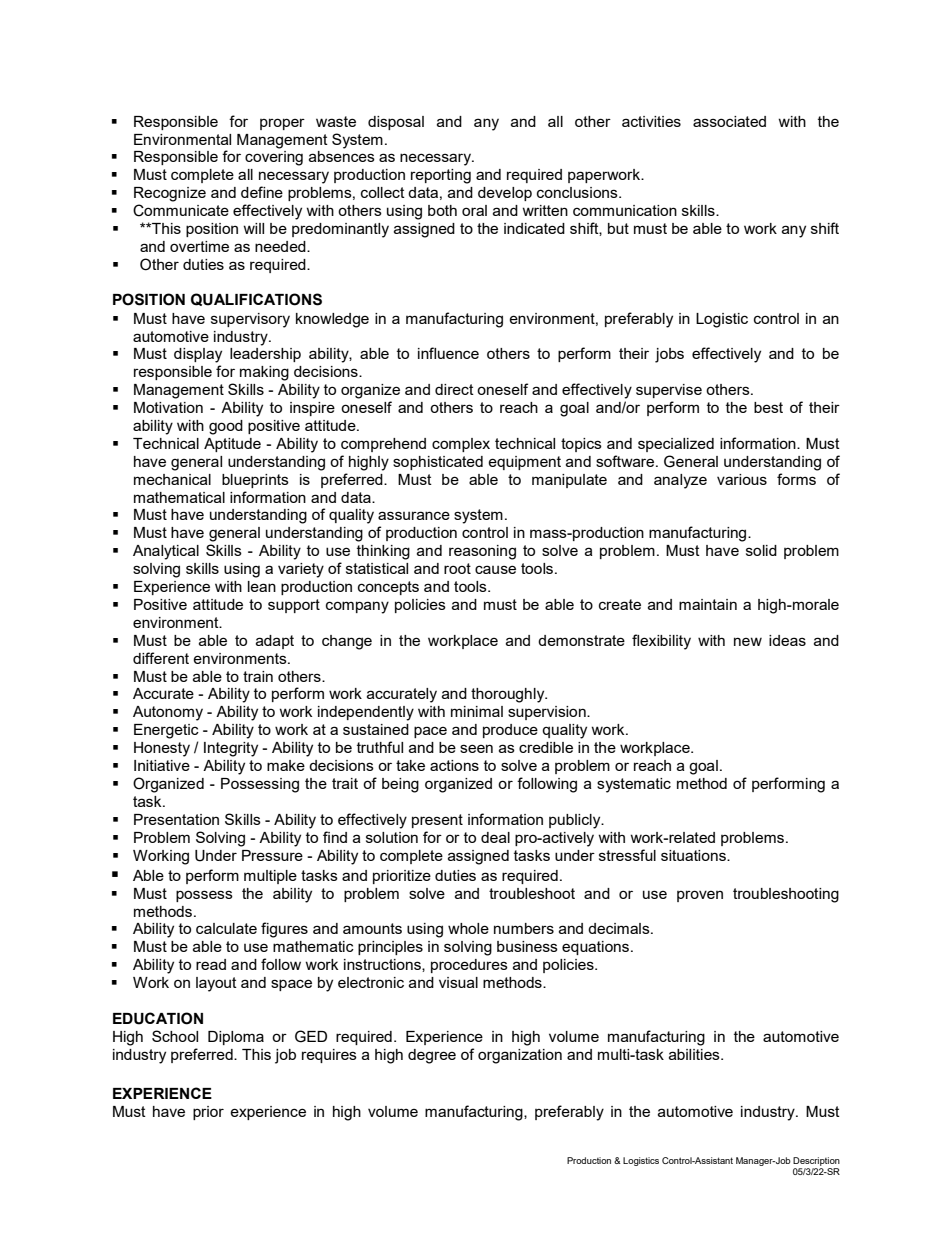 Image resolution: width=952 pixels, height=1233 pixels. I want to click on blueprints, so click(255, 481).
